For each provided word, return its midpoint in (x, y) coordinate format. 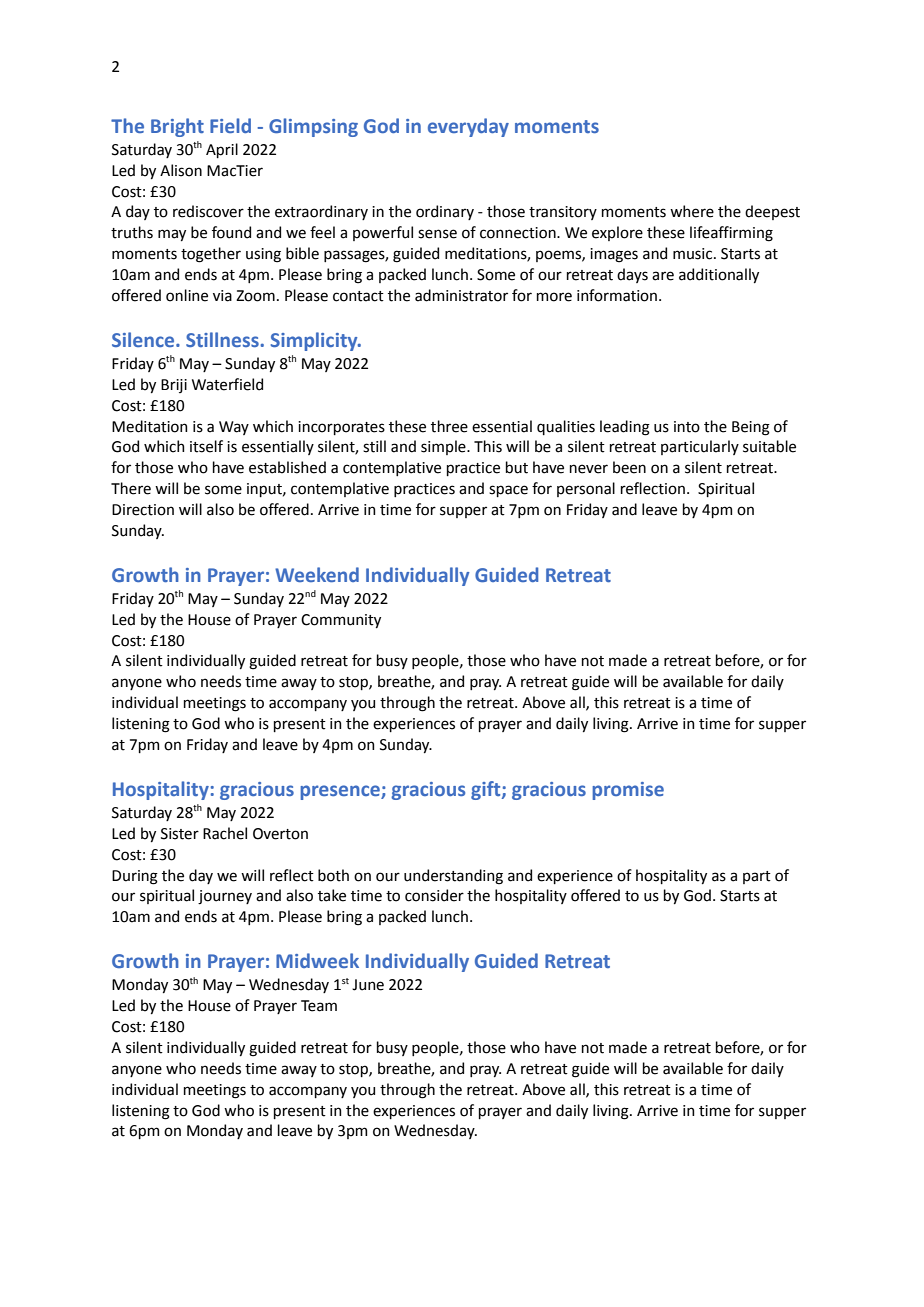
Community (341, 621)
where (692, 211)
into (687, 427)
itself (206, 446)
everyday (468, 127)
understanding (453, 877)
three (449, 426)
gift (487, 790)
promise (628, 791)
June (368, 985)
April (222, 150)
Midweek (317, 960)
